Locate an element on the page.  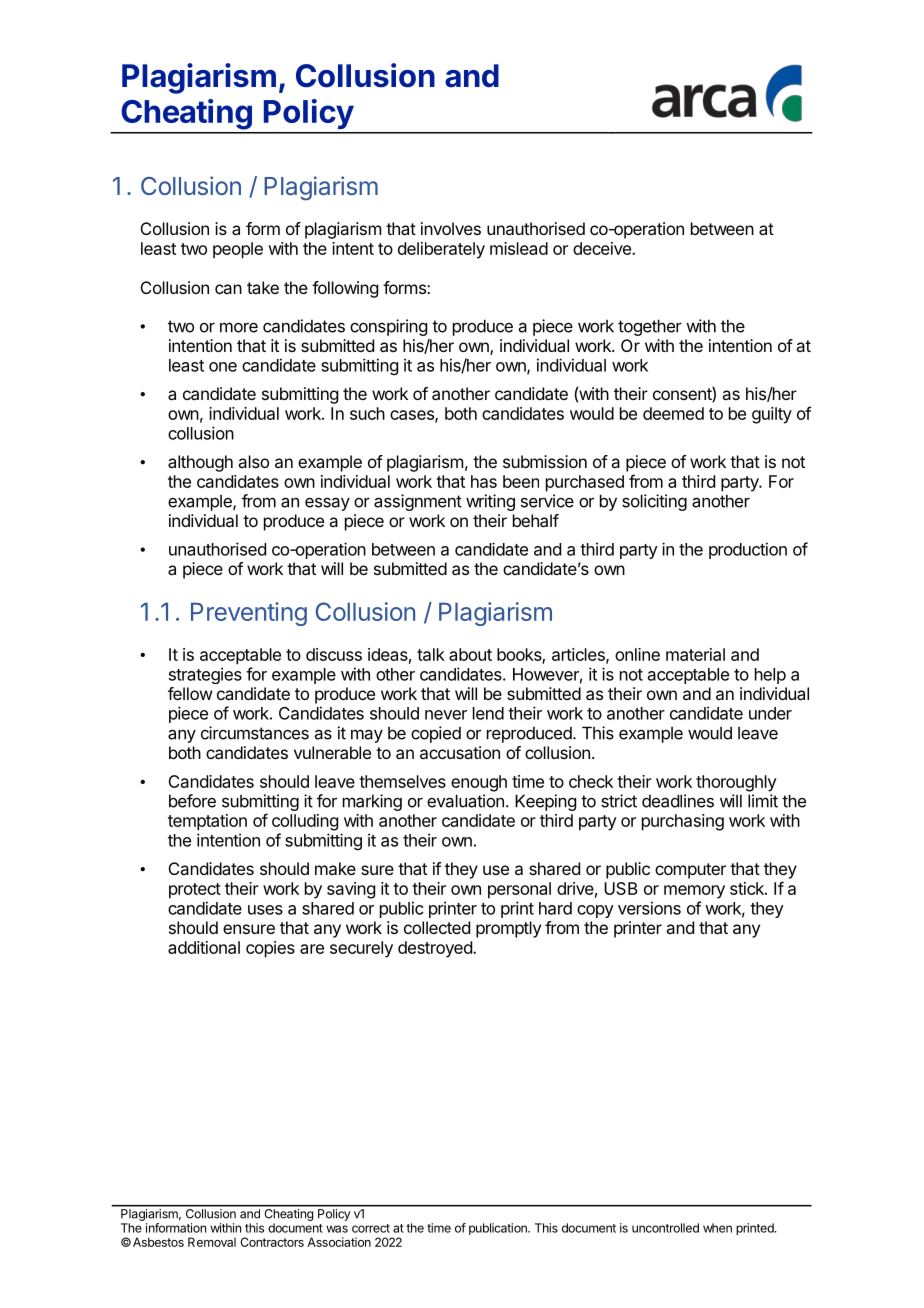
together is located at coordinates (650, 327).
